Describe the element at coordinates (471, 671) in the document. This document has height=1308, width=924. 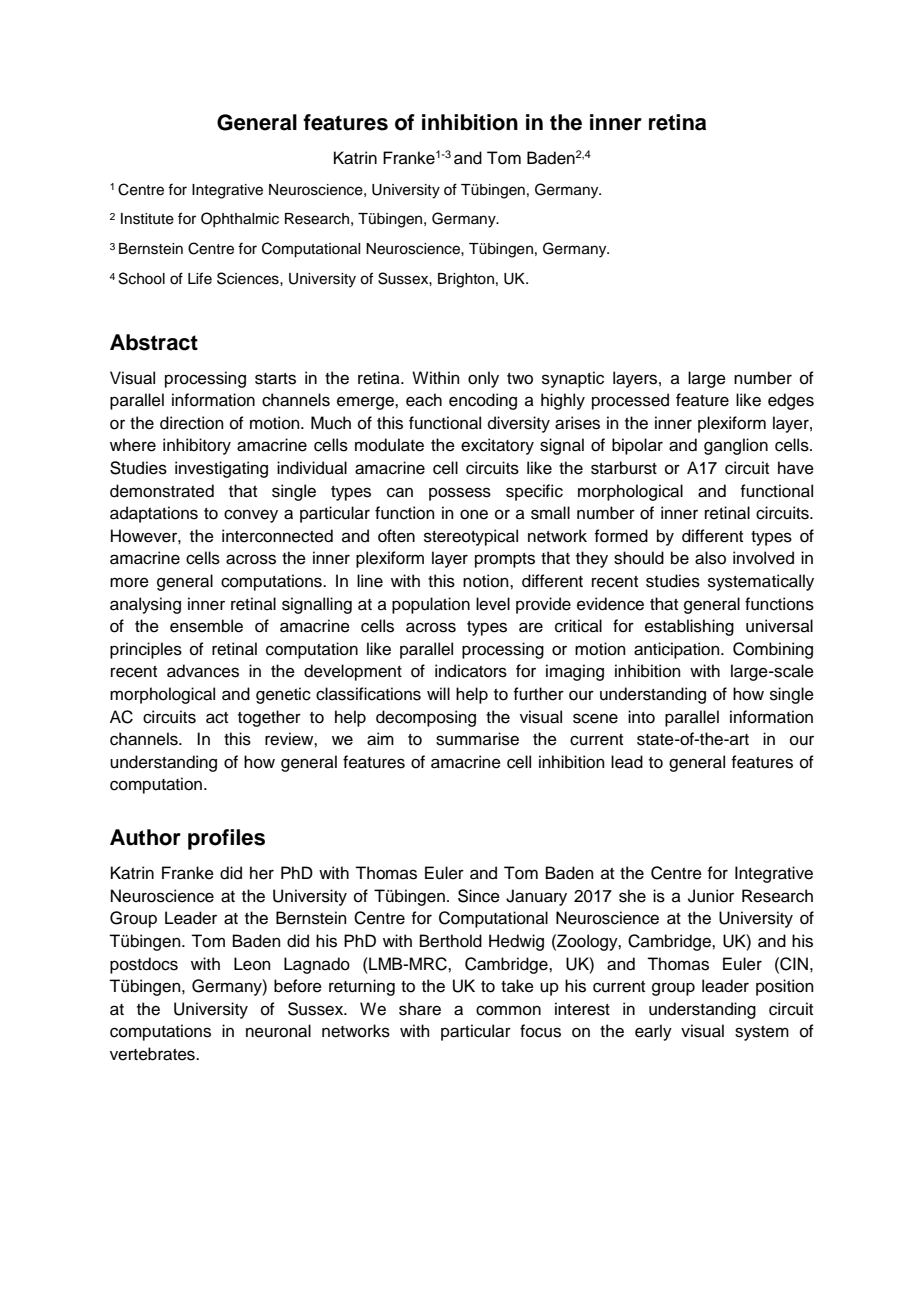
I see `indicators` at that location.
